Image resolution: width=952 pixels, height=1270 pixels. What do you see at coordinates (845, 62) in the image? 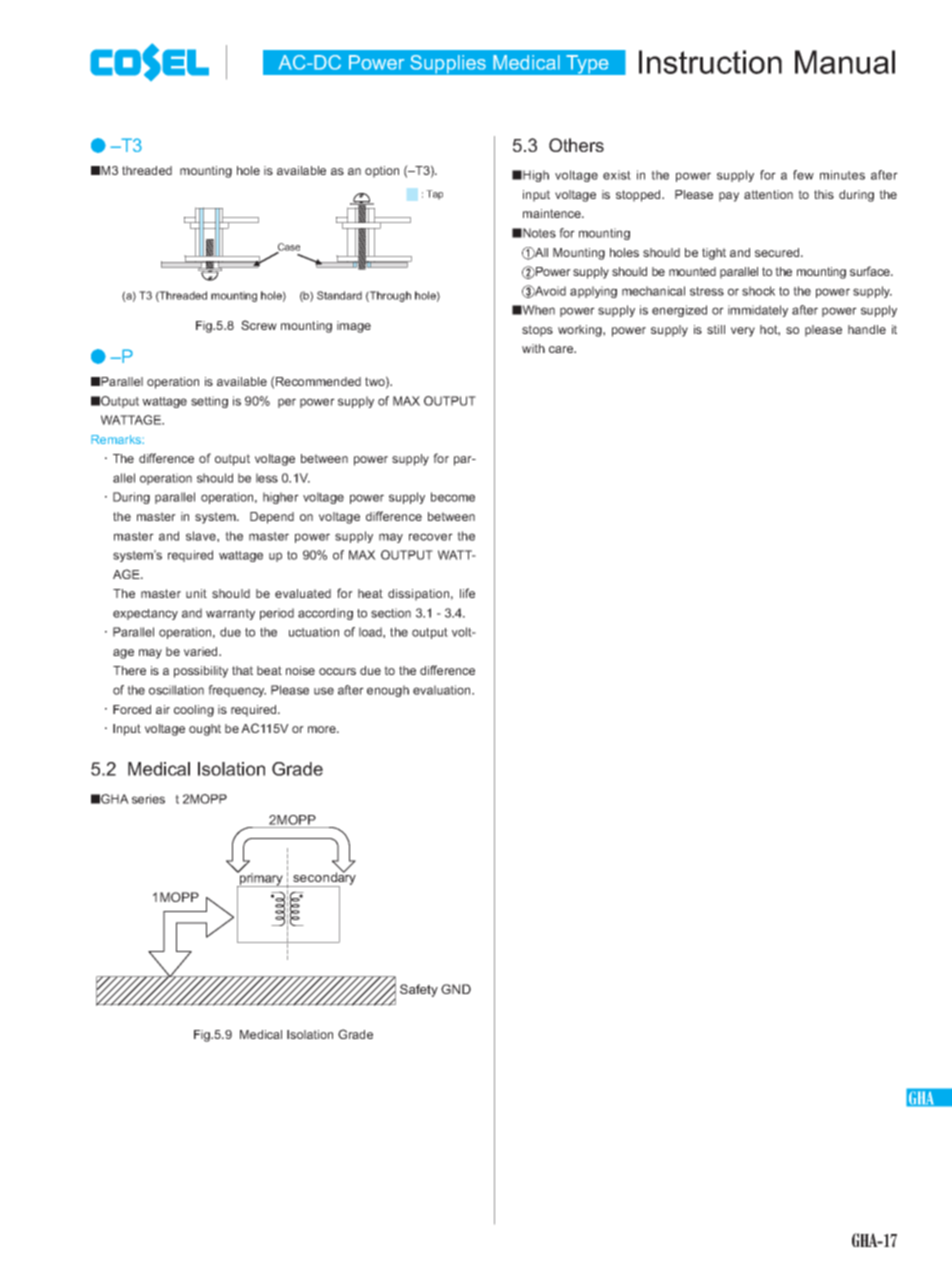
I see `Manual` at bounding box center [845, 62].
